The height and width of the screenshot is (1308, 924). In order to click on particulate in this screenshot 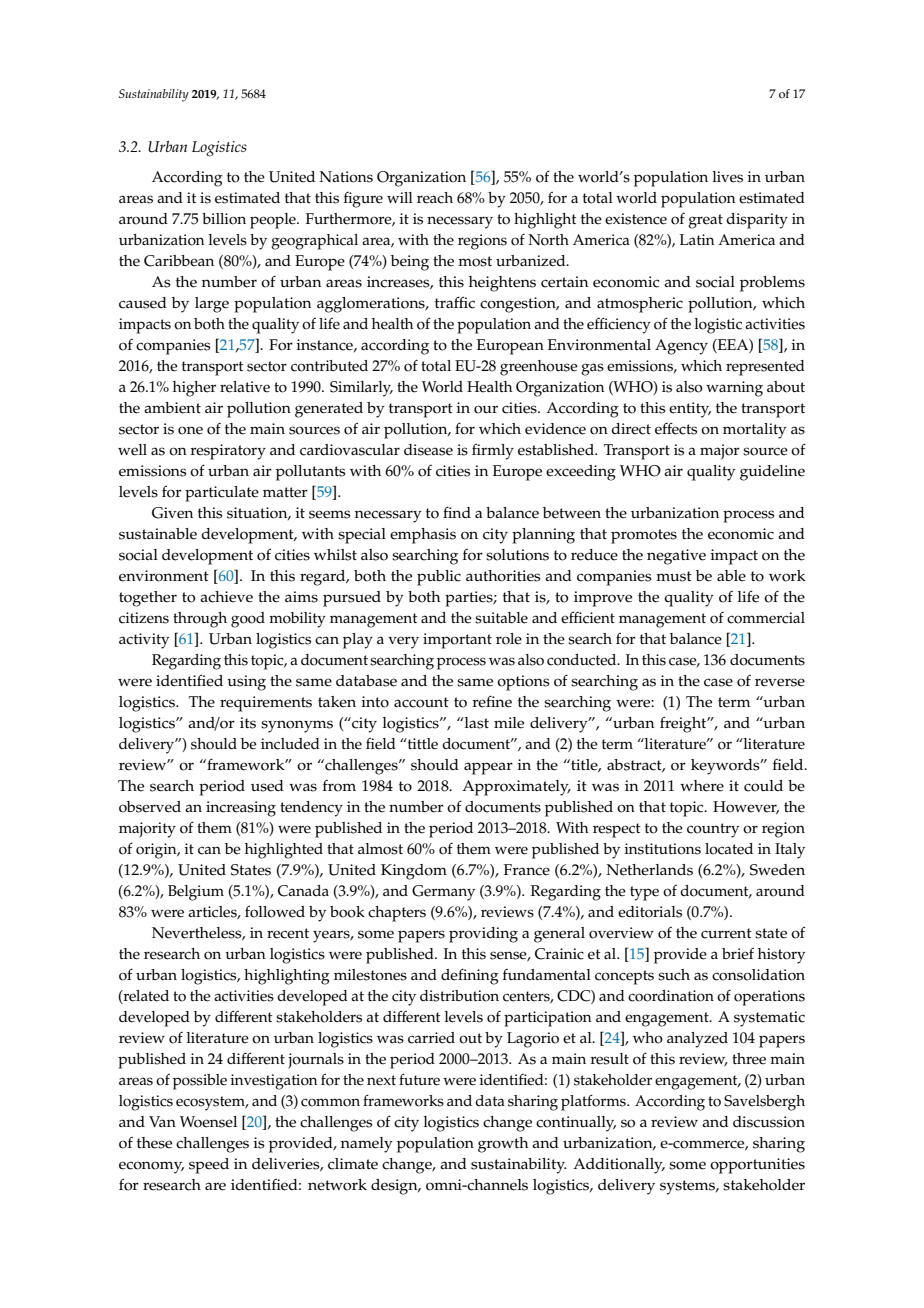, I will do `click(222, 494)`.
